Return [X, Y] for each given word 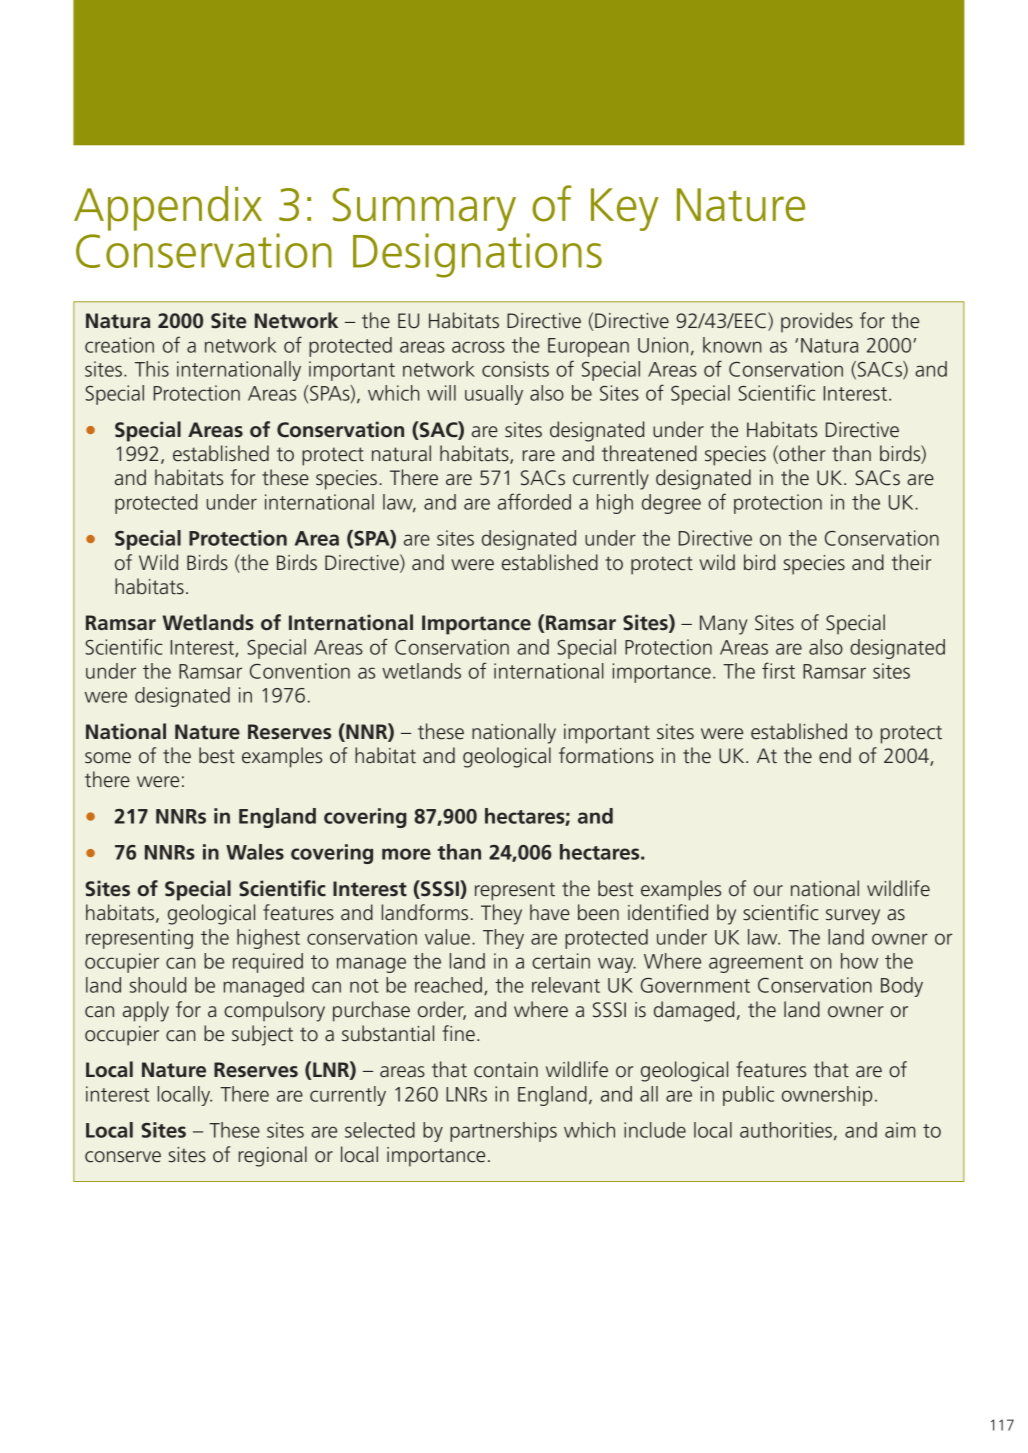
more [406, 854]
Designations [477, 255]
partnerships [503, 1132]
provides [817, 322]
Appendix [168, 208]
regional [273, 1156]
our [768, 891]
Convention [300, 671]
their [911, 562]
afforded [534, 501]
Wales [255, 852]
